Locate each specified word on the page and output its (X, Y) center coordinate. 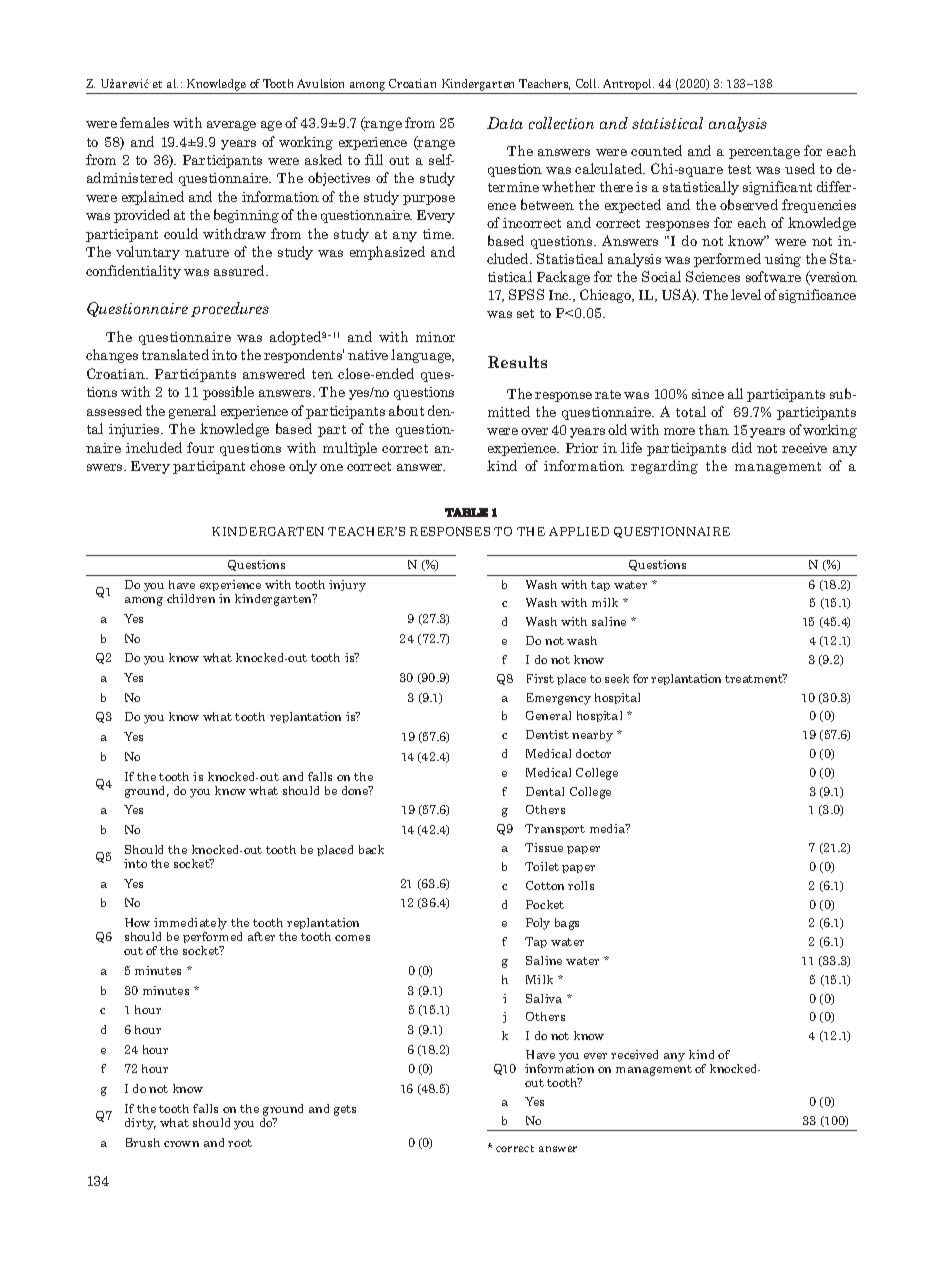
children (191, 598)
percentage (764, 153)
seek (617, 678)
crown (181, 1144)
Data (505, 123)
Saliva (544, 998)
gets (345, 1110)
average (231, 126)
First (540, 678)
